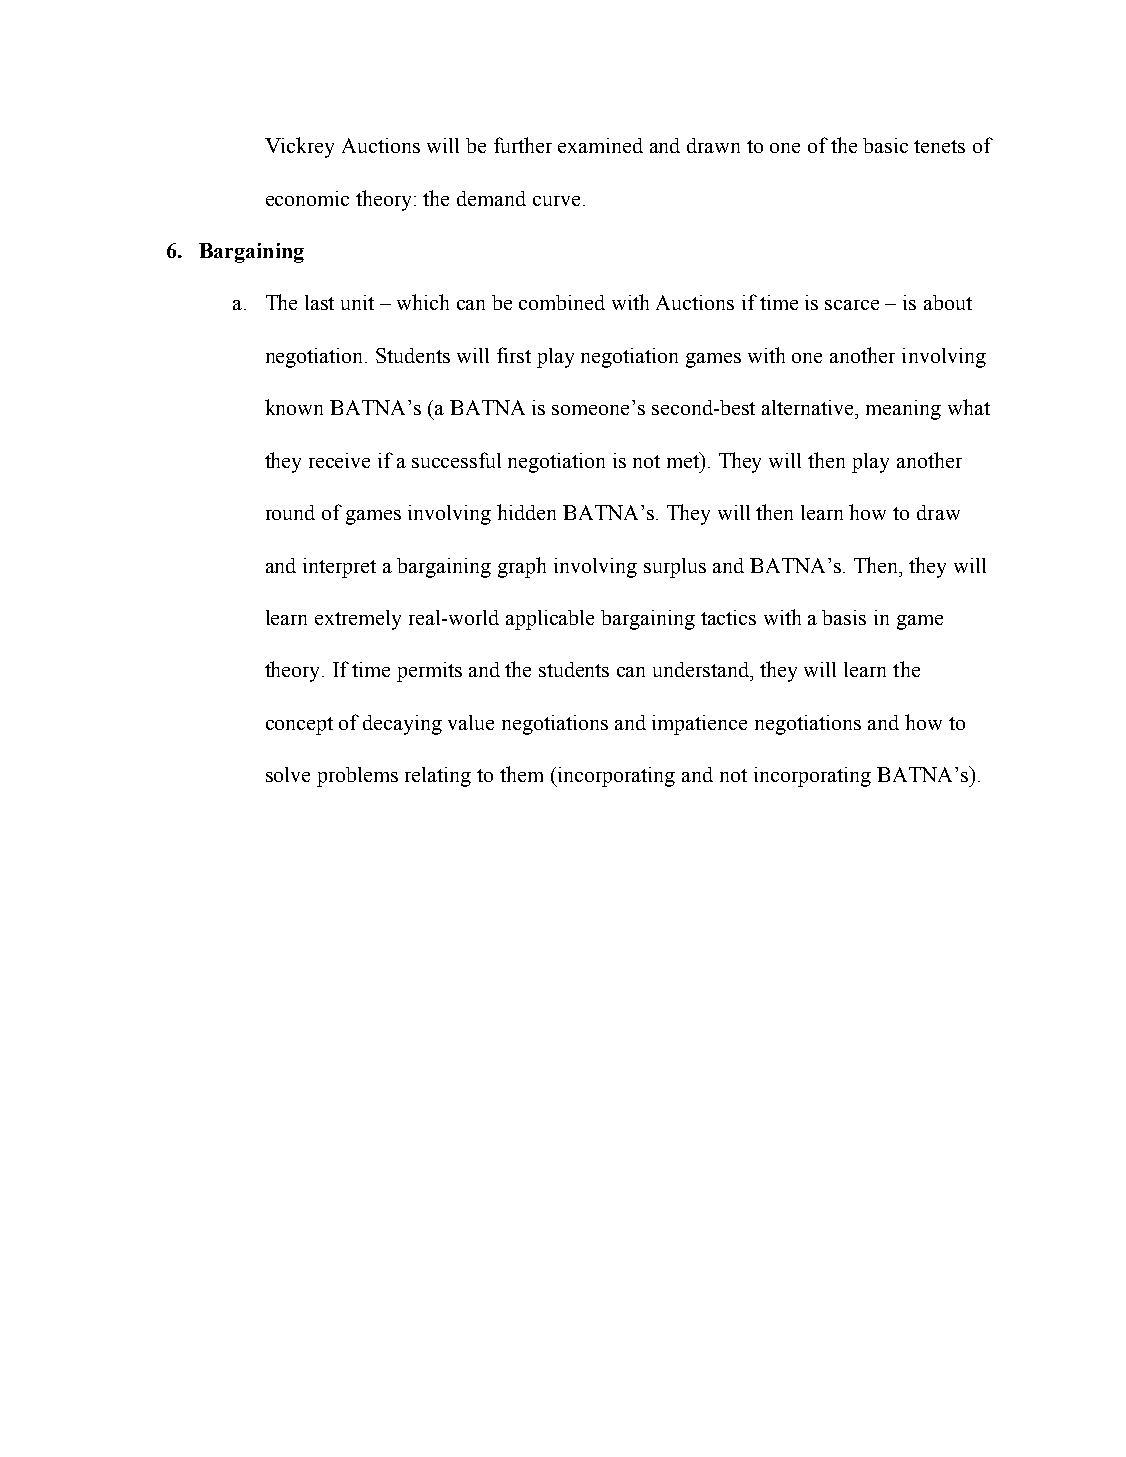  Describe the element at coordinates (339, 568) in the image. I see `interpret` at that location.
